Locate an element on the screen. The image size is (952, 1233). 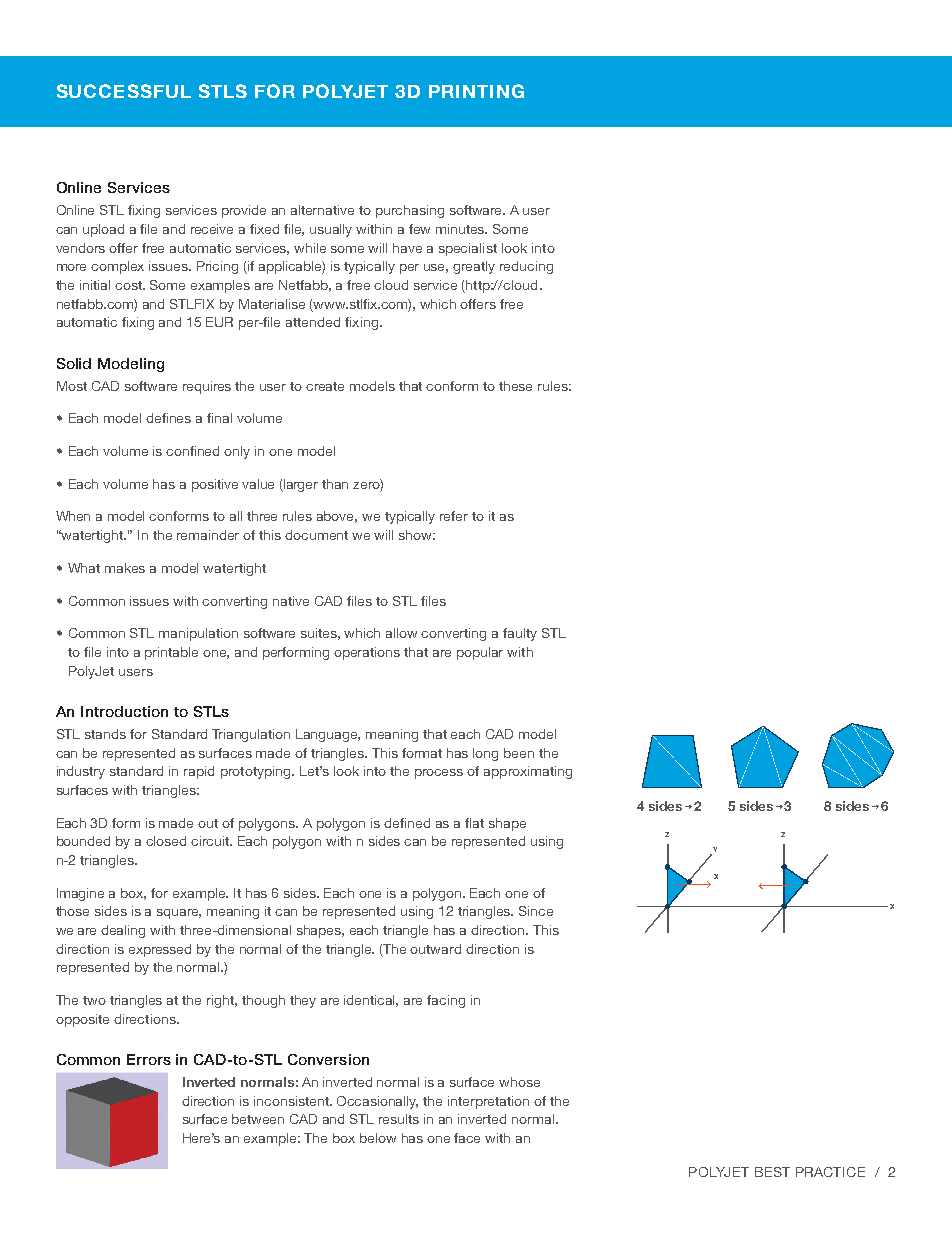
outward is located at coordinates (435, 949).
